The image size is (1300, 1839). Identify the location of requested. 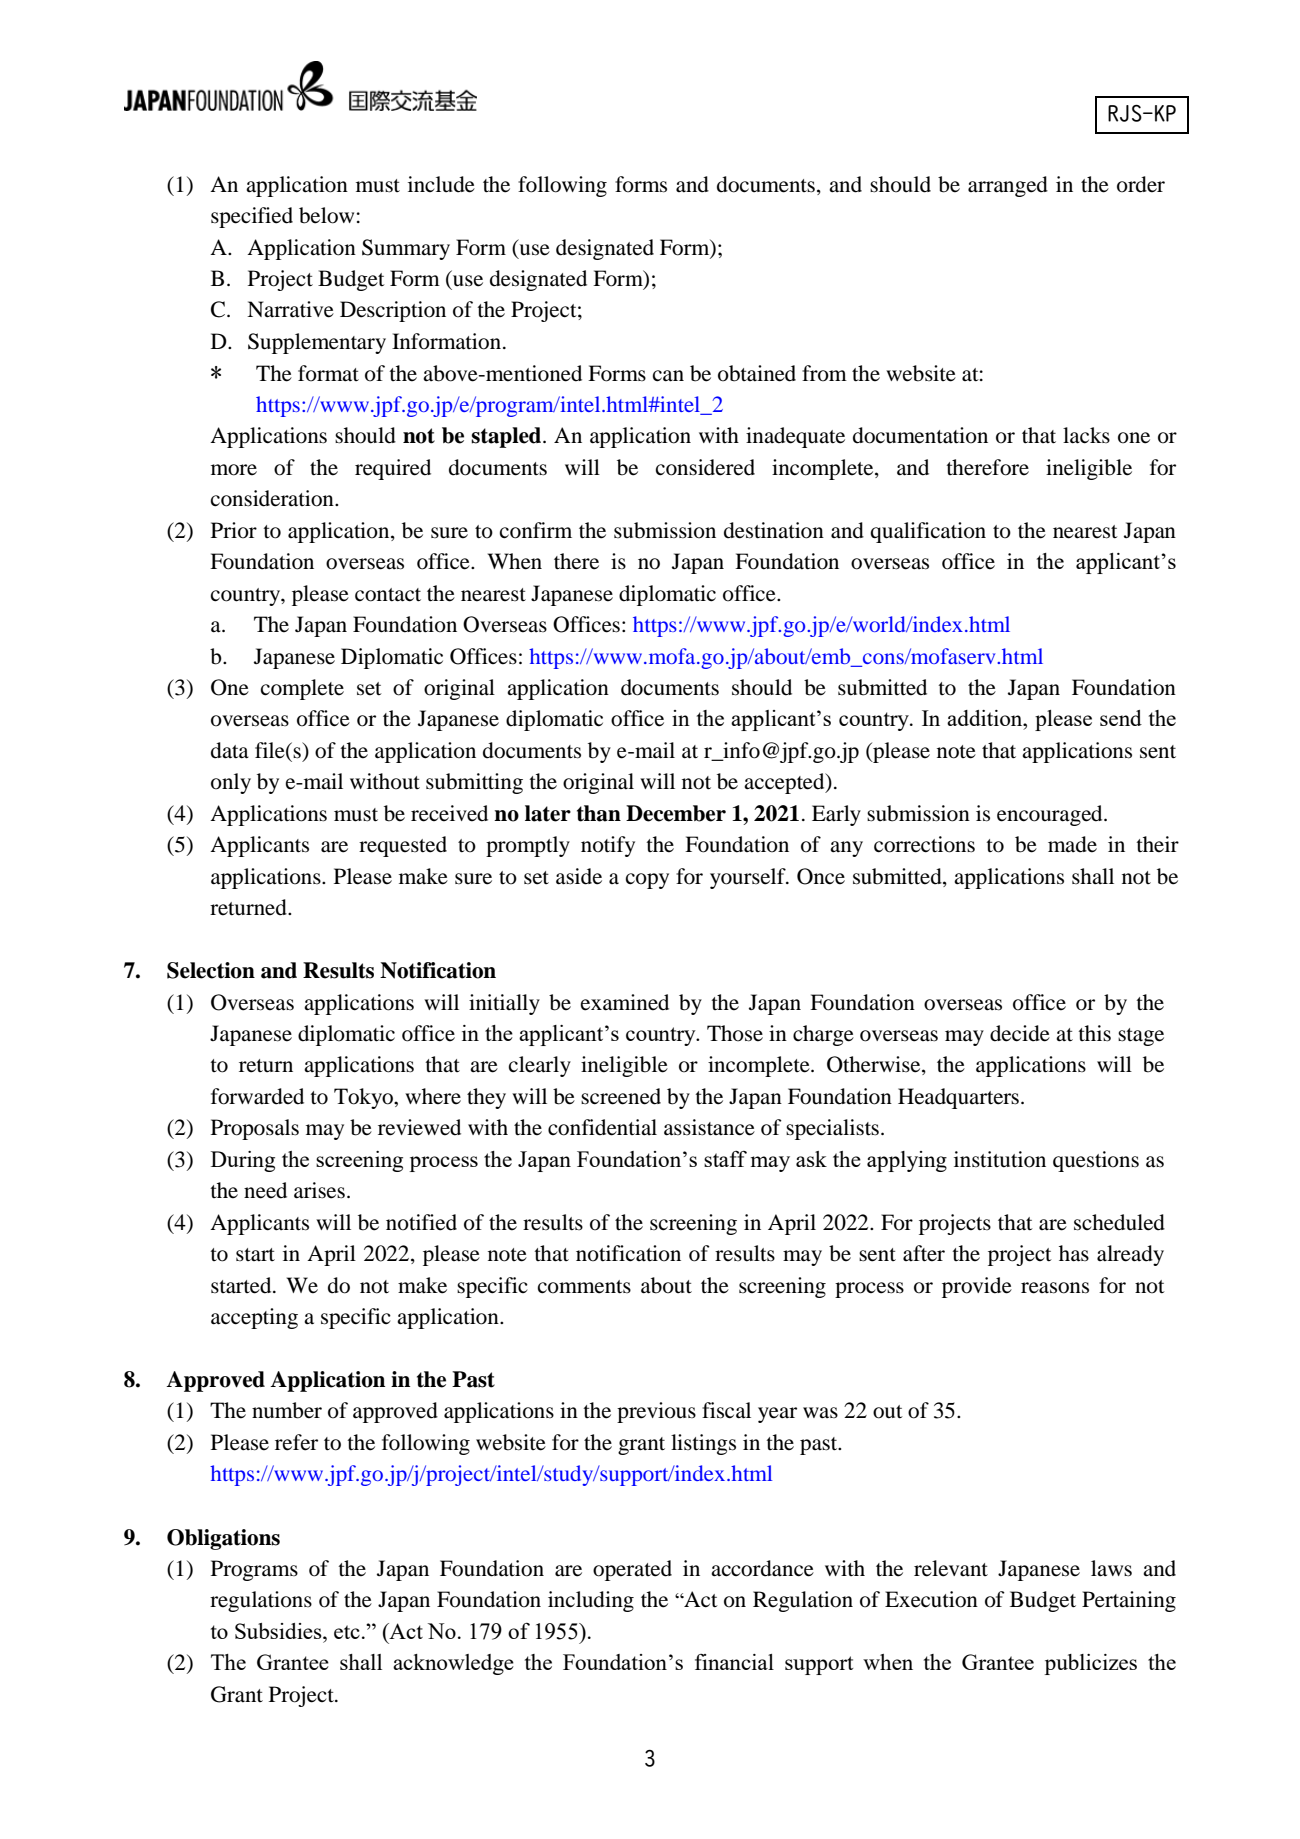
(403, 846).
